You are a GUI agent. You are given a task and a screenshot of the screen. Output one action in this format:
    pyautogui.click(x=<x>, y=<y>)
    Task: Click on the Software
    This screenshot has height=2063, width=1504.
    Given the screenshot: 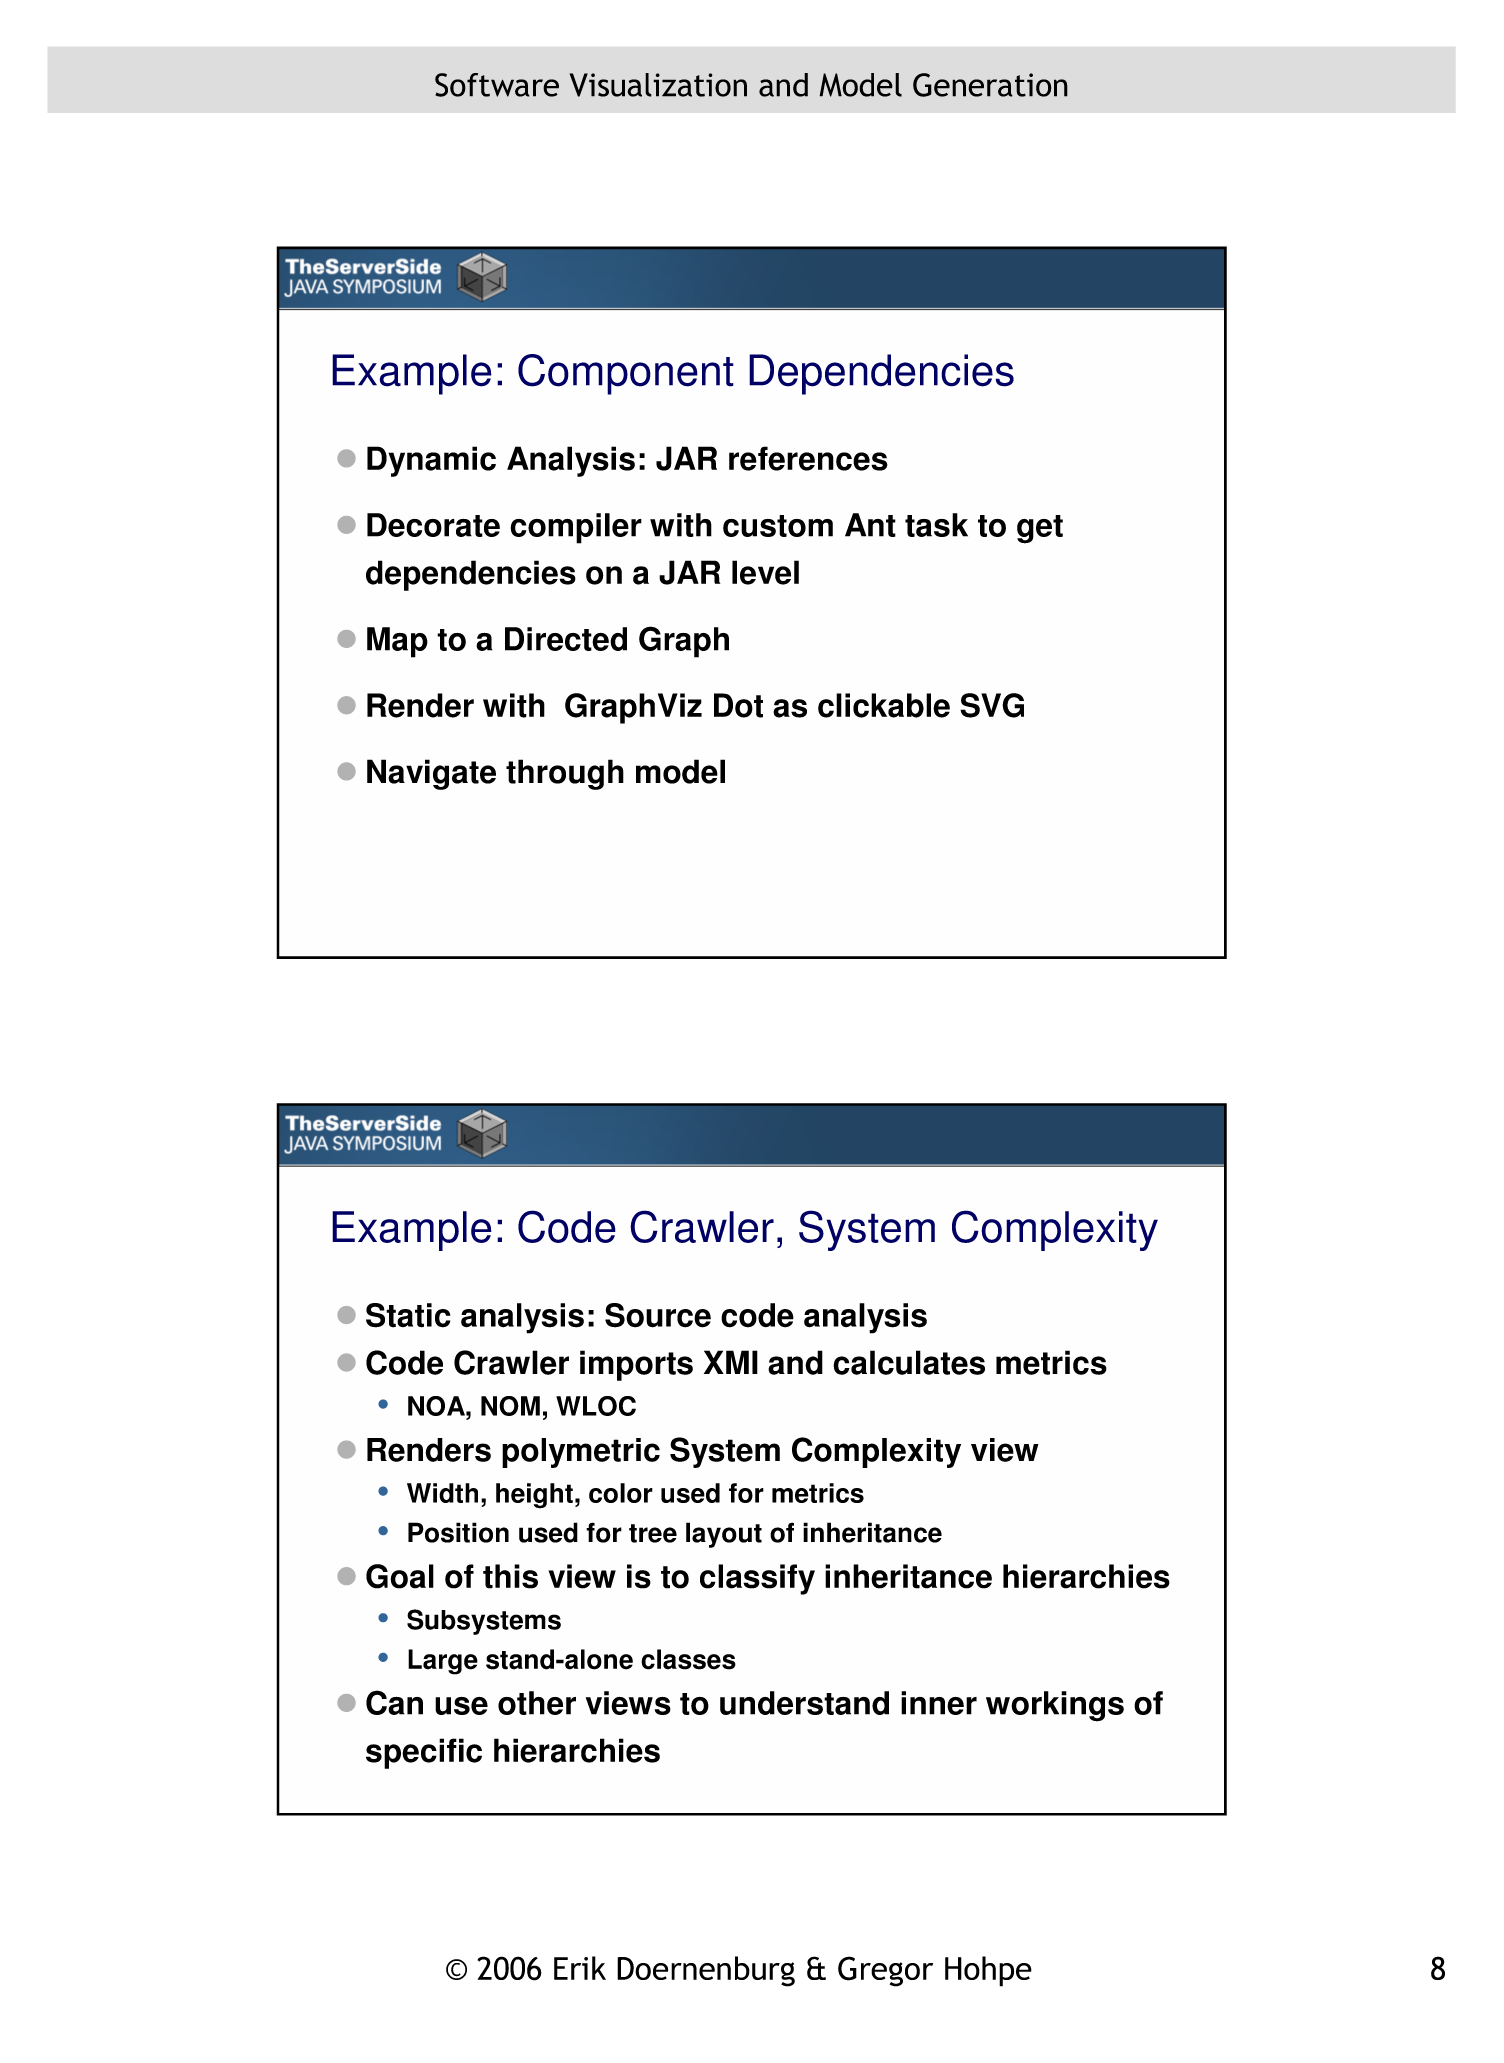 What is the action you would take?
    pyautogui.click(x=497, y=85)
